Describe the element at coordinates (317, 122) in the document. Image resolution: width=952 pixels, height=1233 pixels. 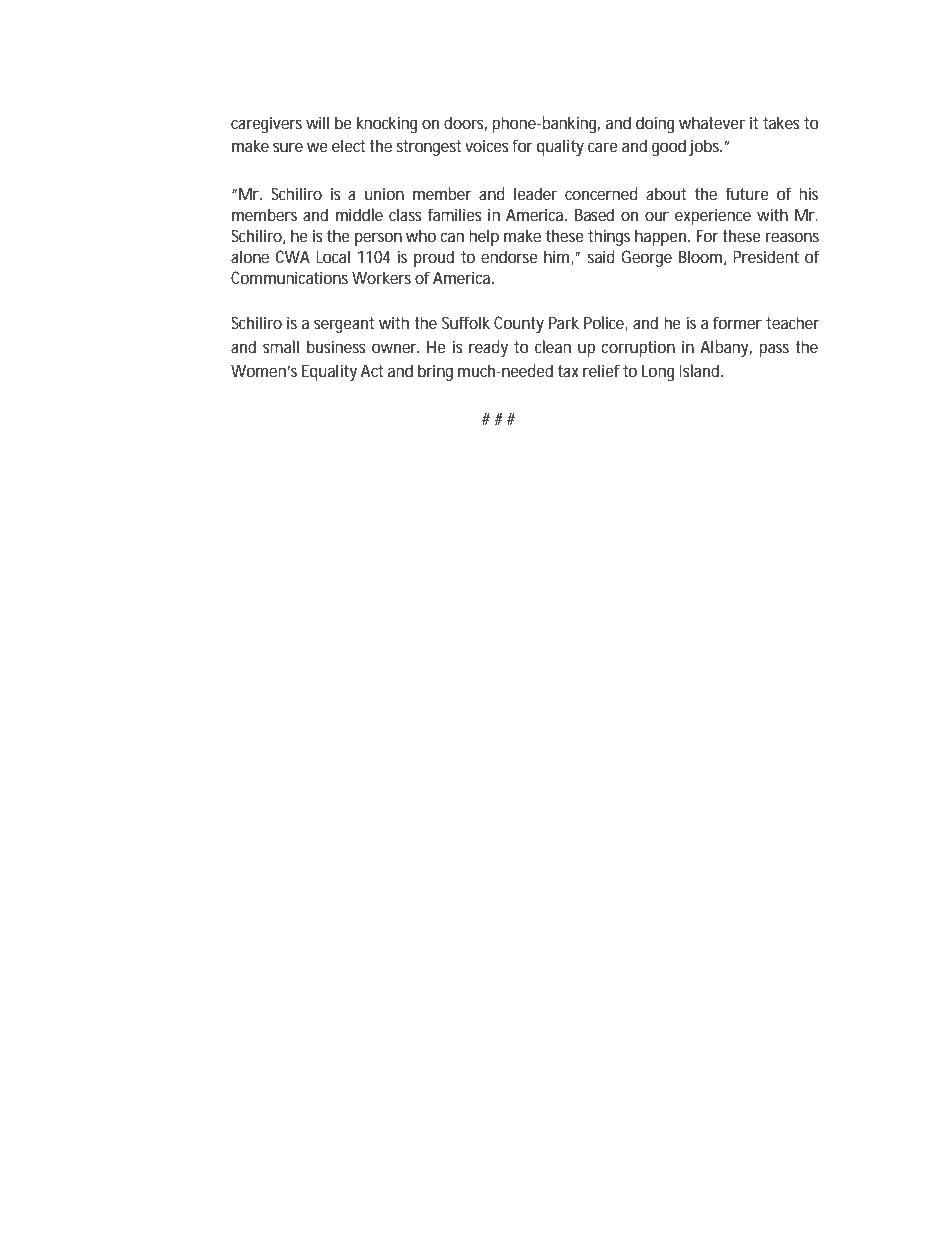
I see `will` at that location.
